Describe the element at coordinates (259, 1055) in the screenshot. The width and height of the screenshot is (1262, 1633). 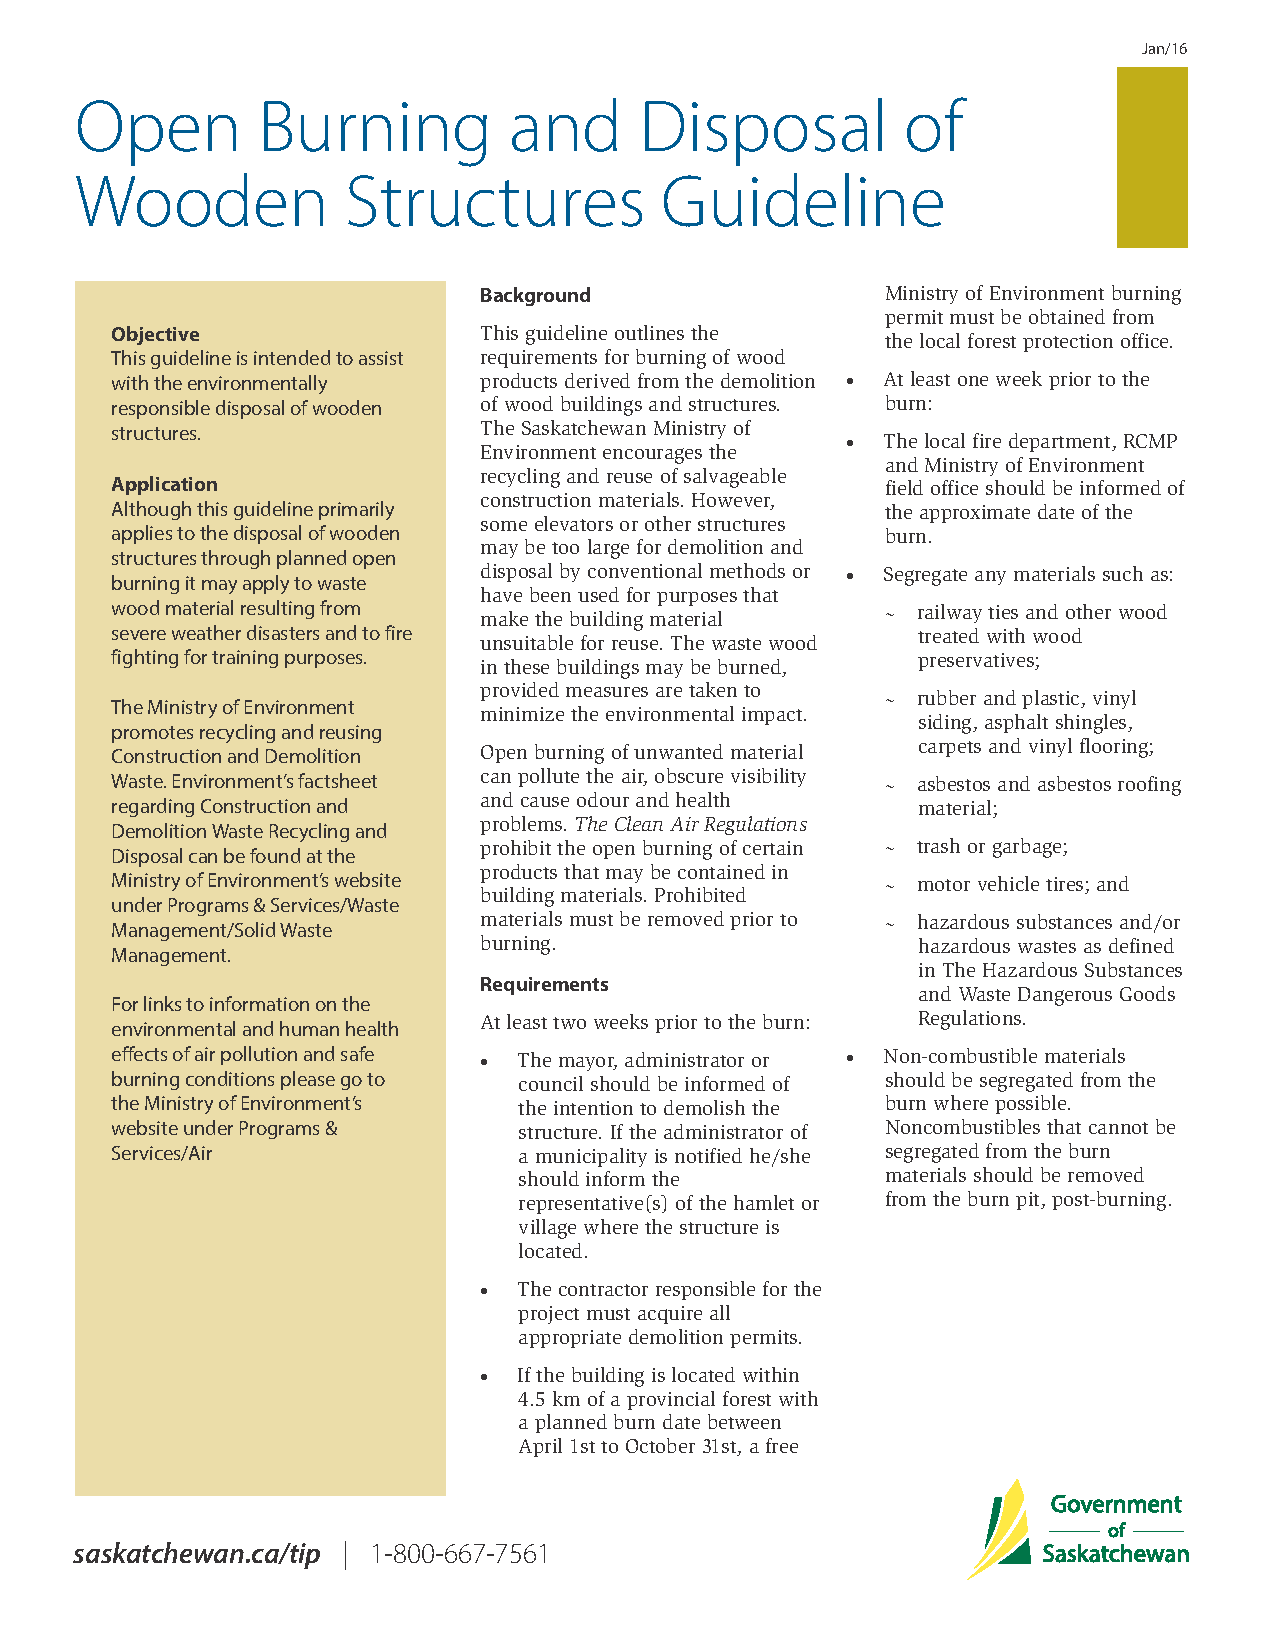
I see `pollution` at that location.
